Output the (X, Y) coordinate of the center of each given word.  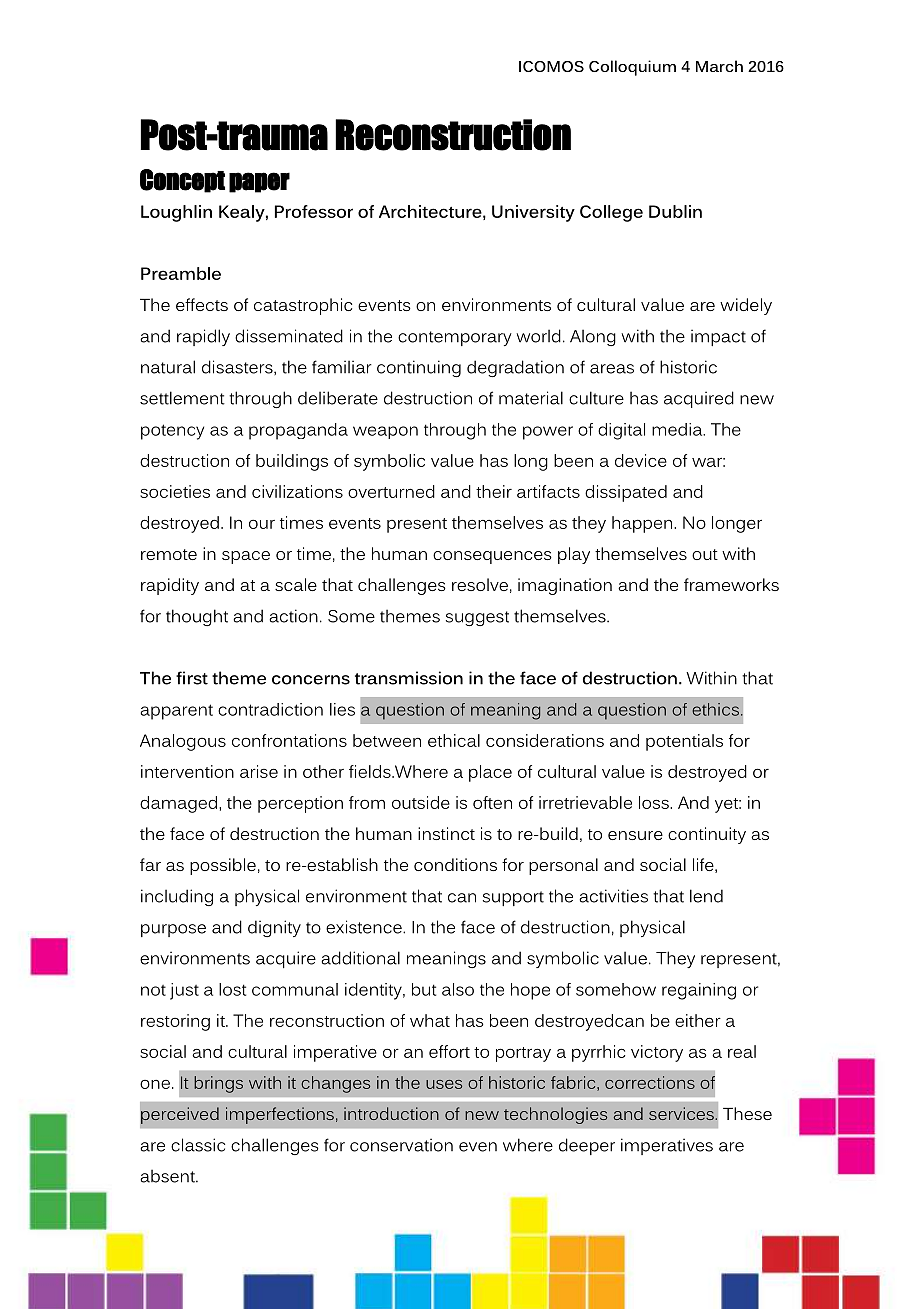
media (678, 429)
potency (172, 432)
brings (218, 1084)
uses (444, 1084)
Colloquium (632, 68)
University (533, 213)
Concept (182, 181)
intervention (187, 771)
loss (655, 802)
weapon (385, 432)
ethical (454, 740)
